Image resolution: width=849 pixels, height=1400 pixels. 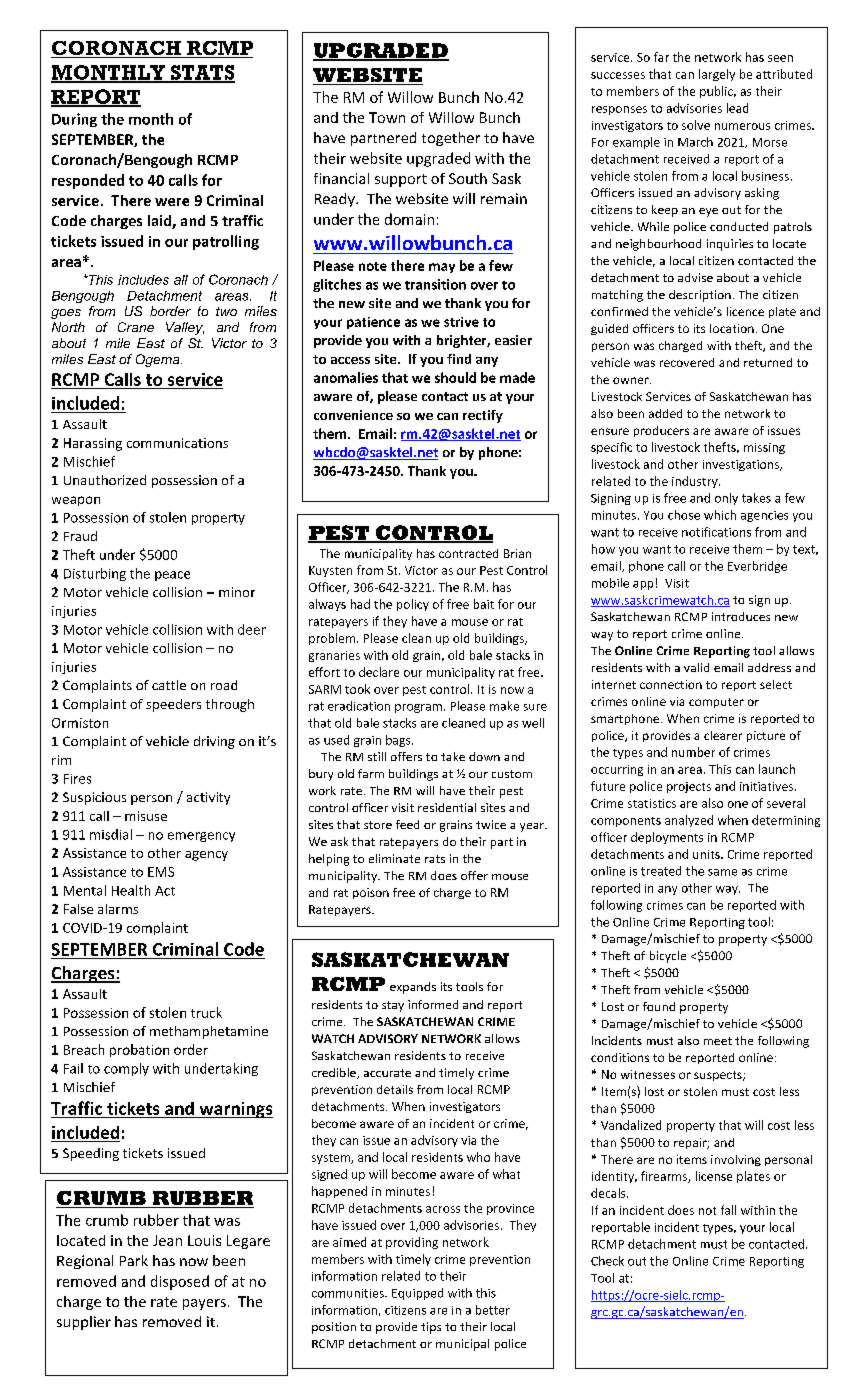 What do you see at coordinates (461, 322) in the document?
I see `strive` at bounding box center [461, 322].
